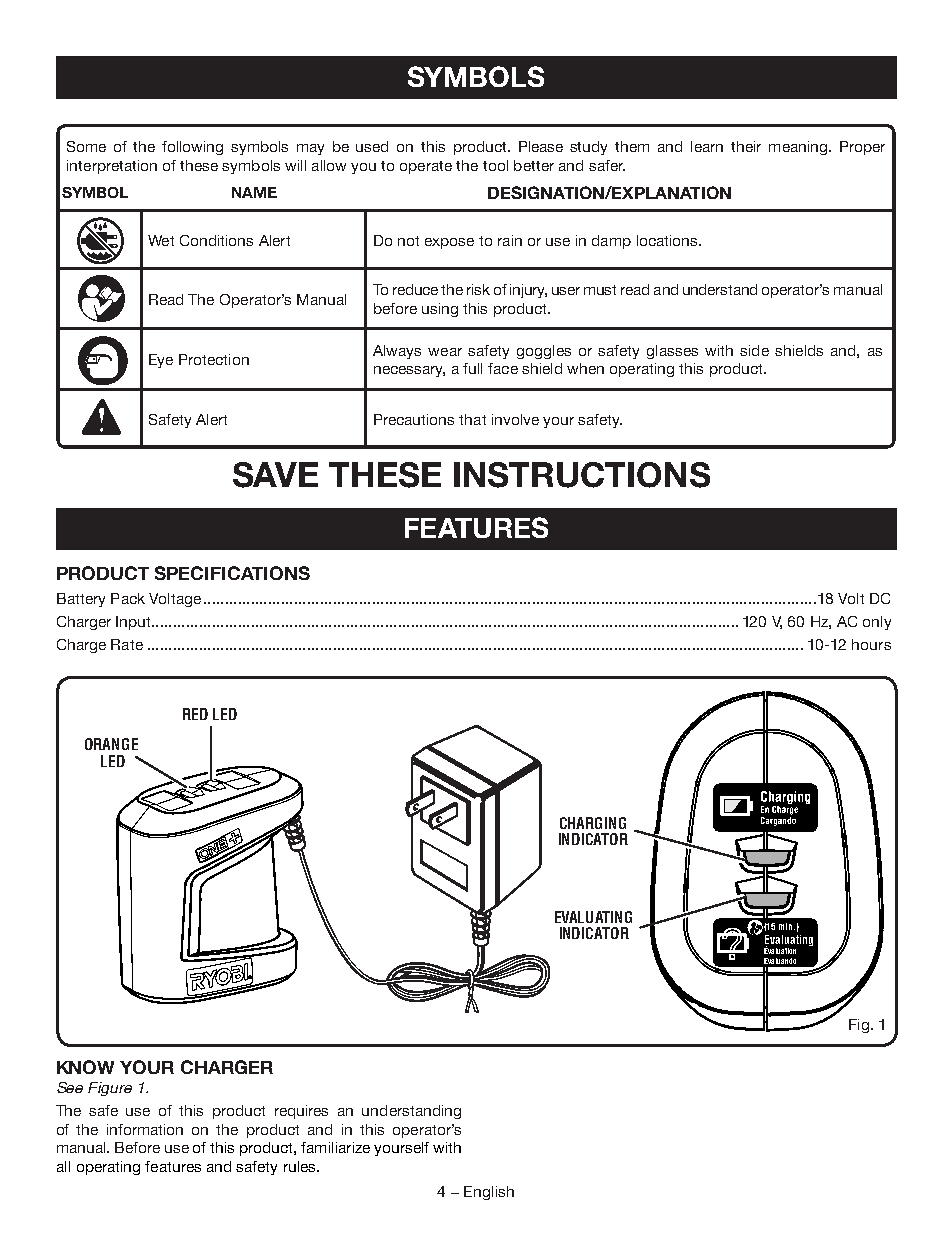 The height and width of the image is (1233, 952). What do you see at coordinates (787, 926) in the image?
I see `min` at bounding box center [787, 926].
